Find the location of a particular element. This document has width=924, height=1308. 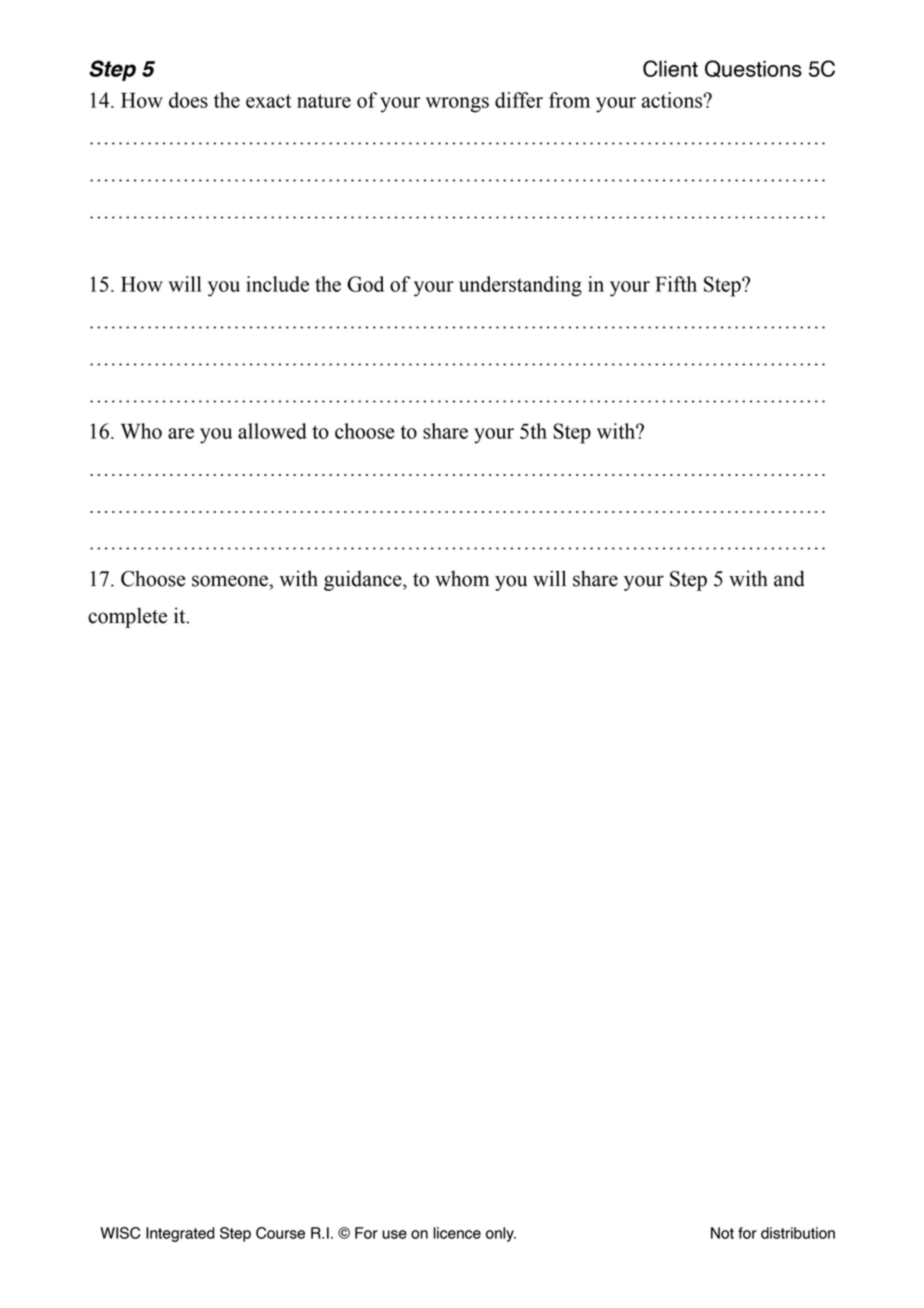

does is located at coordinates (188, 100).
